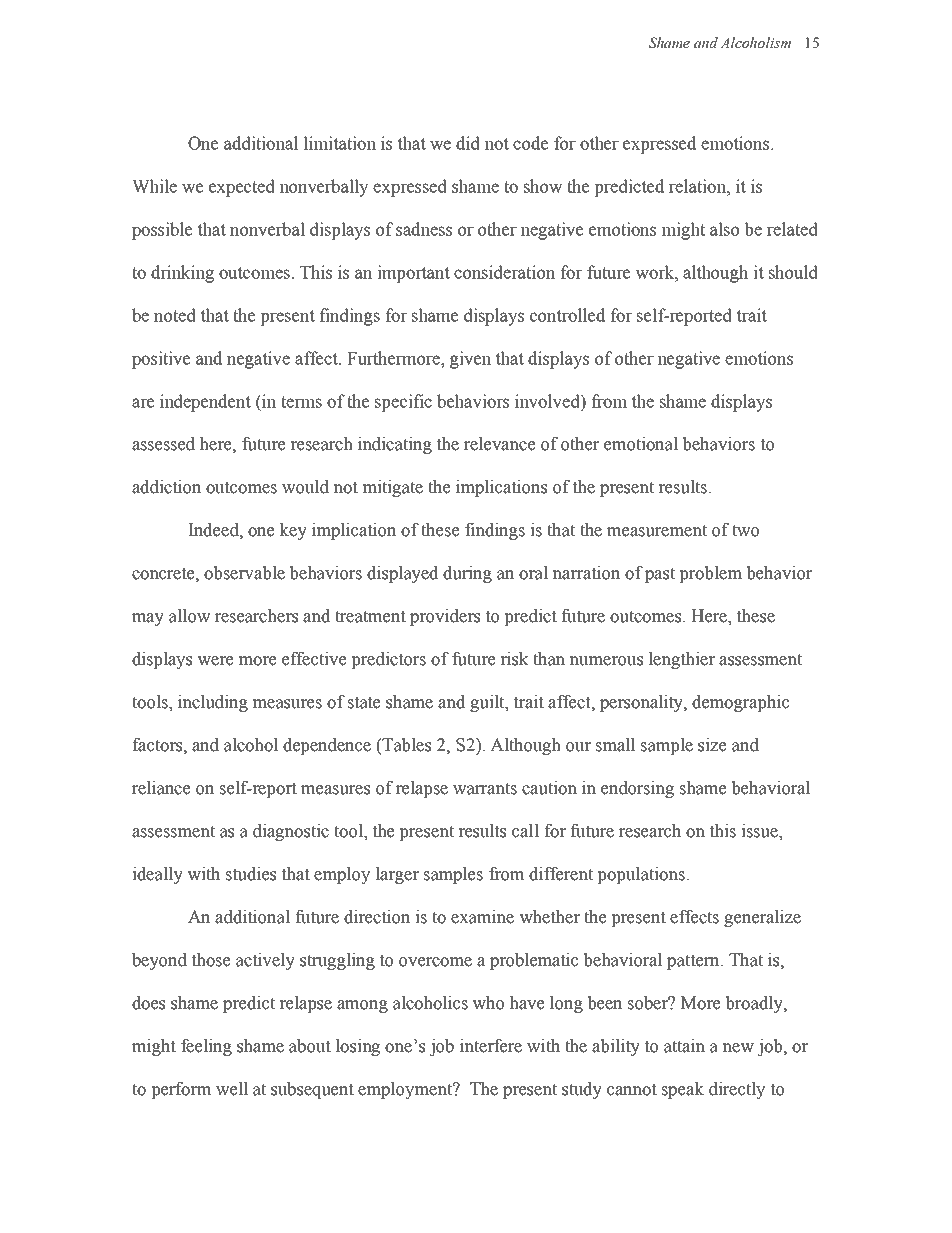  I want to click on given, so click(470, 360).
